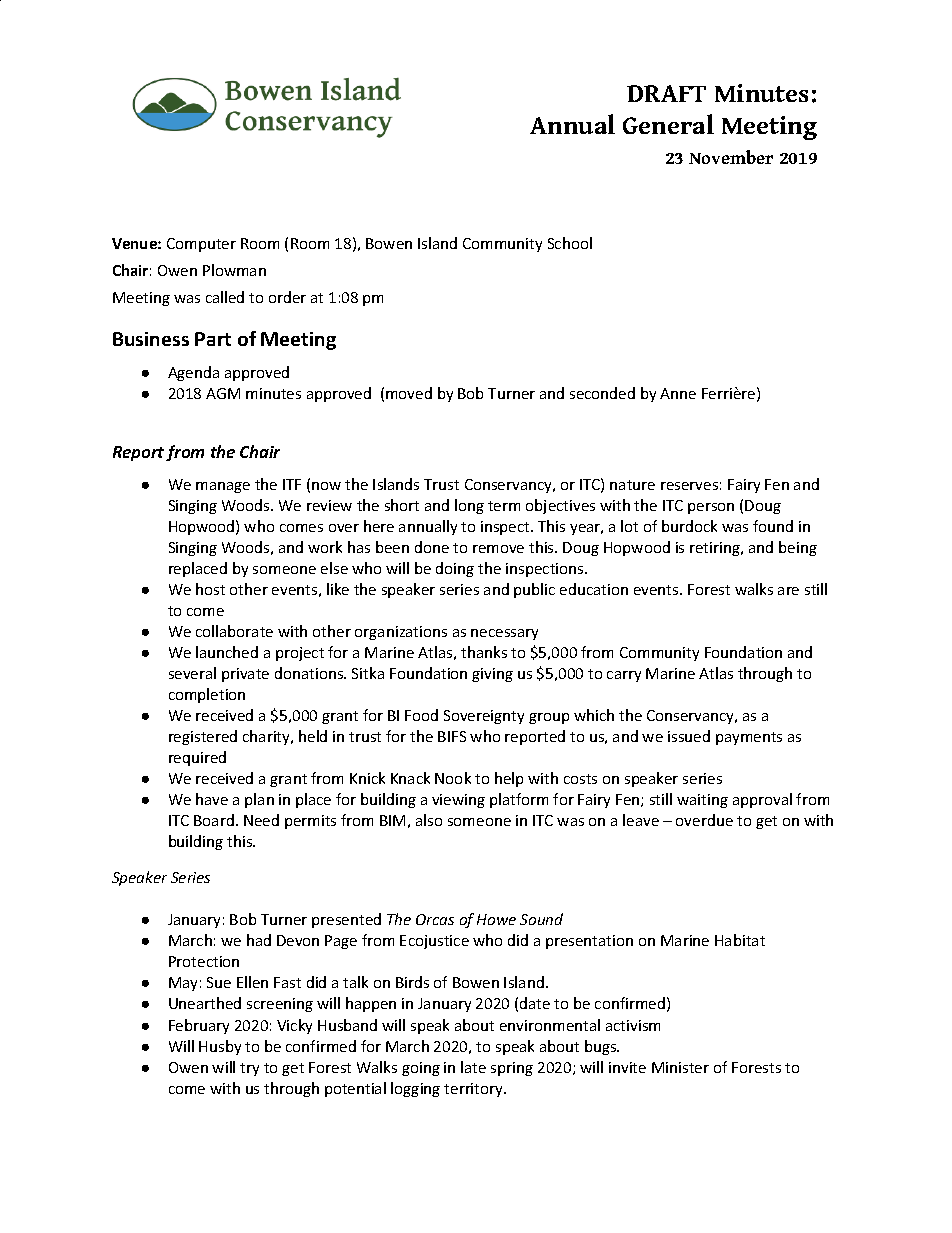  I want to click on doing, so click(455, 569).
